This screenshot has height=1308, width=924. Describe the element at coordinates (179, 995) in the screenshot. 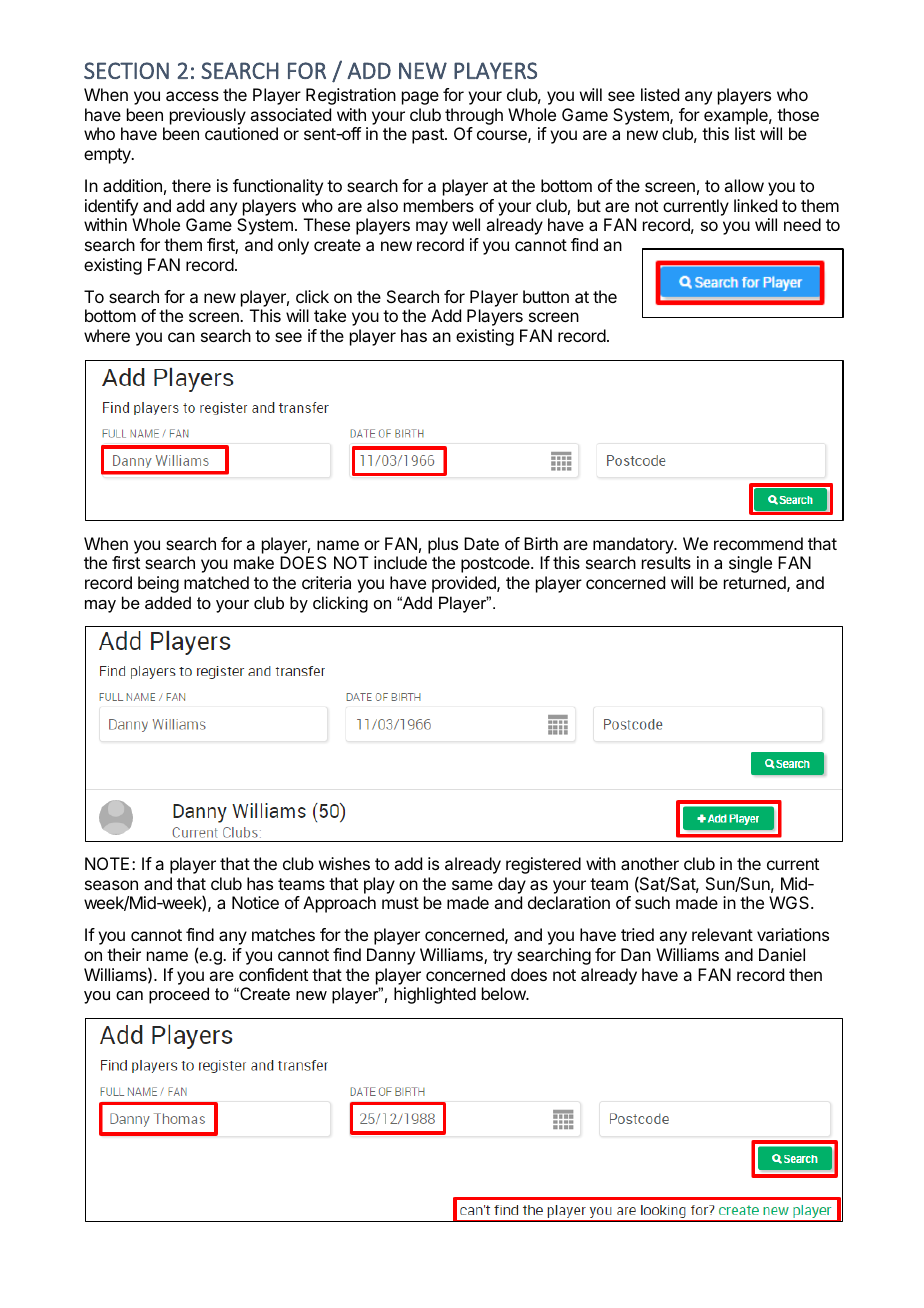

I see `proceed` at that location.
